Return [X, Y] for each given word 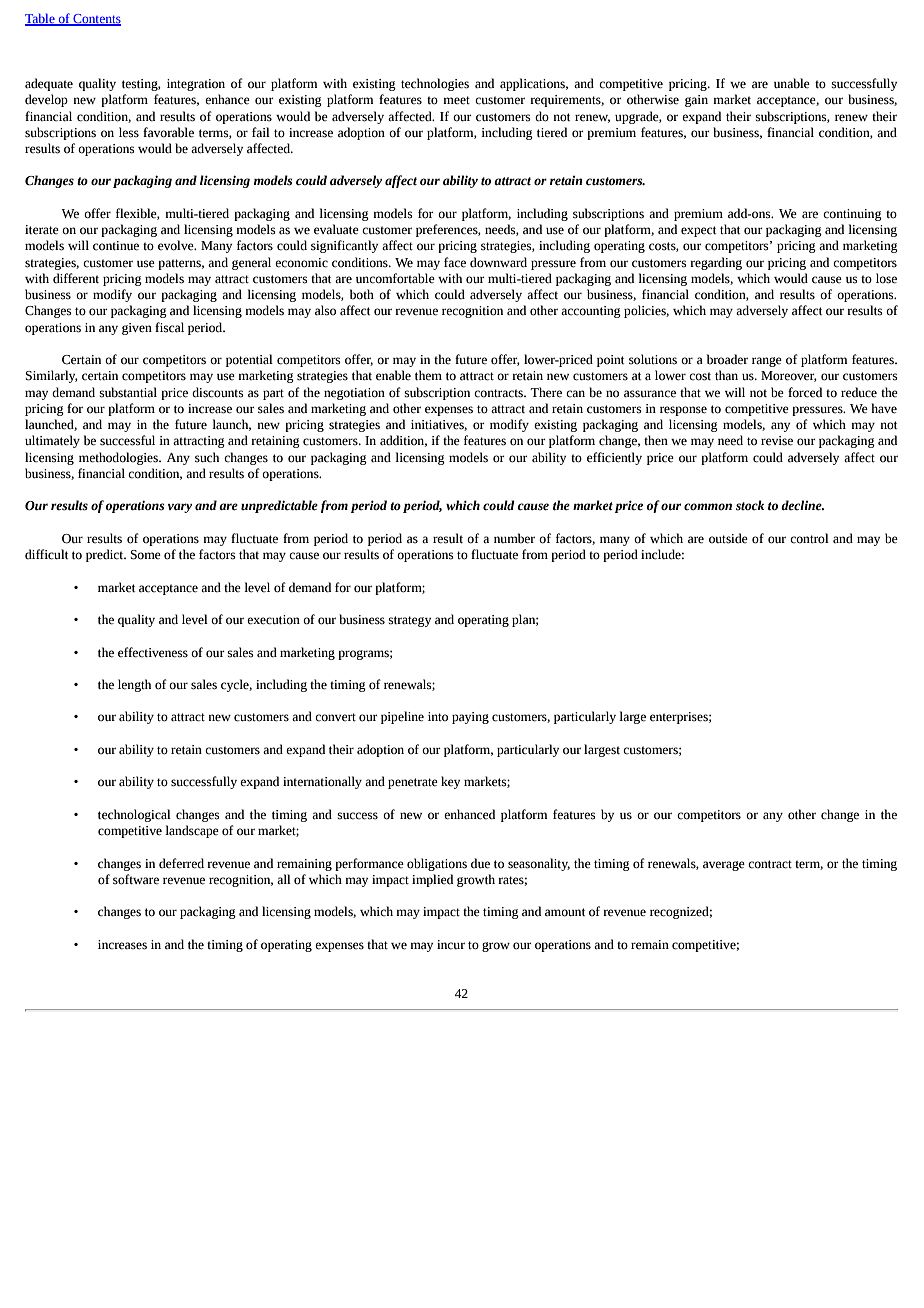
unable [792, 83]
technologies [435, 84]
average [724, 866]
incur [451, 945]
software [136, 879]
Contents [96, 20]
